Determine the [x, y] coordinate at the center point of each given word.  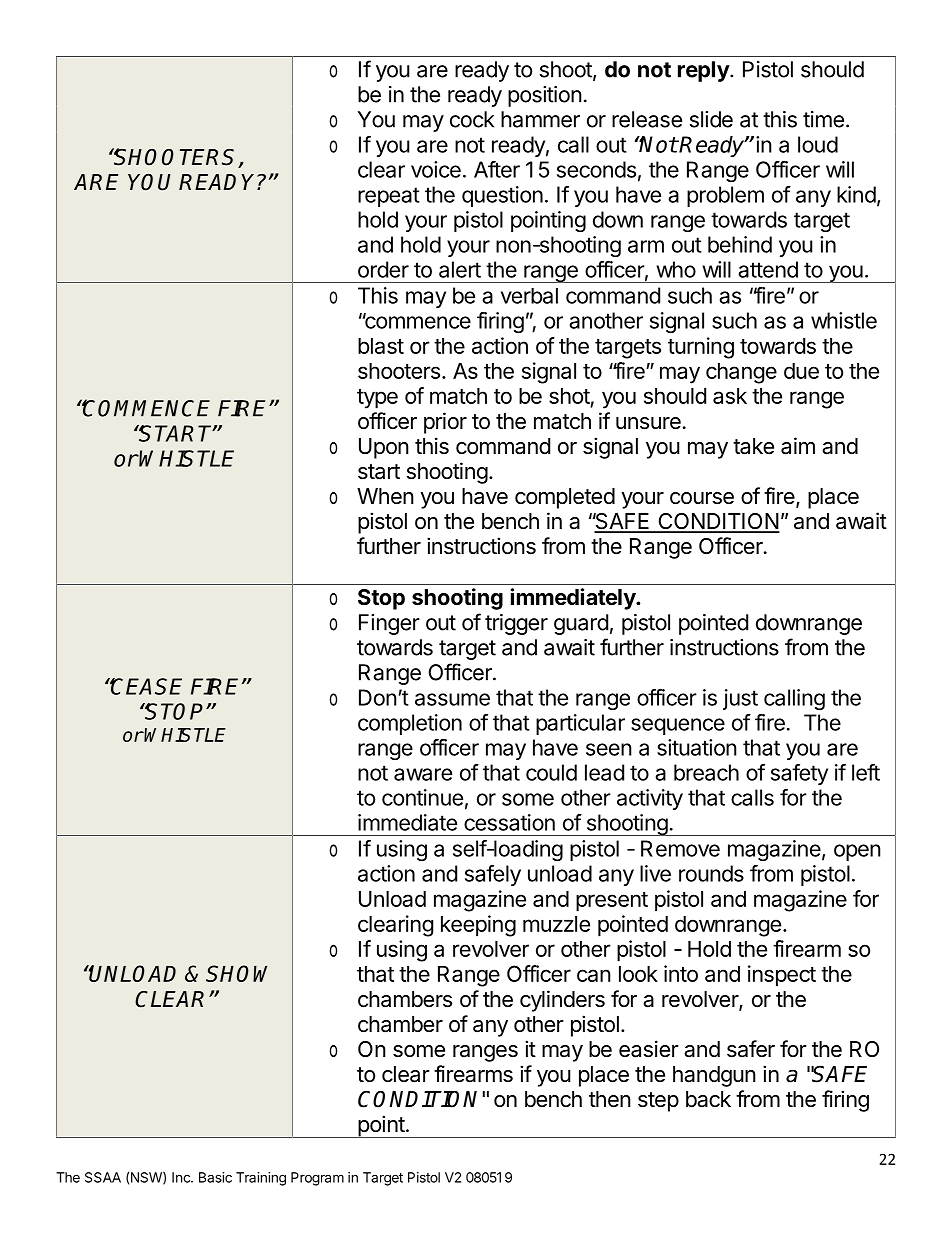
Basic [215, 1177]
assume [452, 699]
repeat [389, 197]
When [385, 496]
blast [381, 346]
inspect [782, 976]
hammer [540, 119]
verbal [529, 296]
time [823, 119]
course [702, 498]
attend [768, 269]
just [740, 699]
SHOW [236, 973]
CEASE [146, 686]
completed [565, 498]
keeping [478, 926]
